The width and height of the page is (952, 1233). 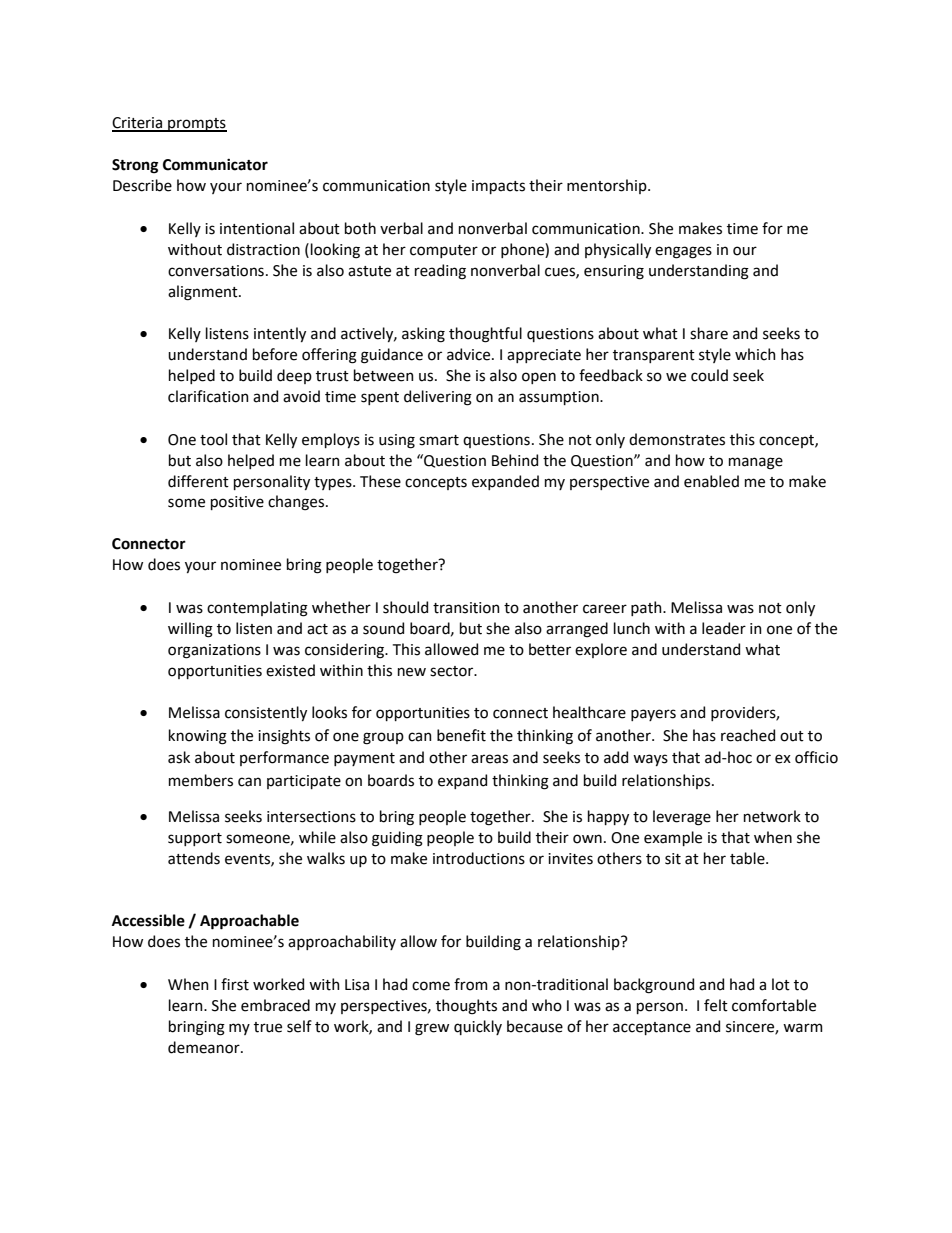 I want to click on areas, so click(x=489, y=759).
